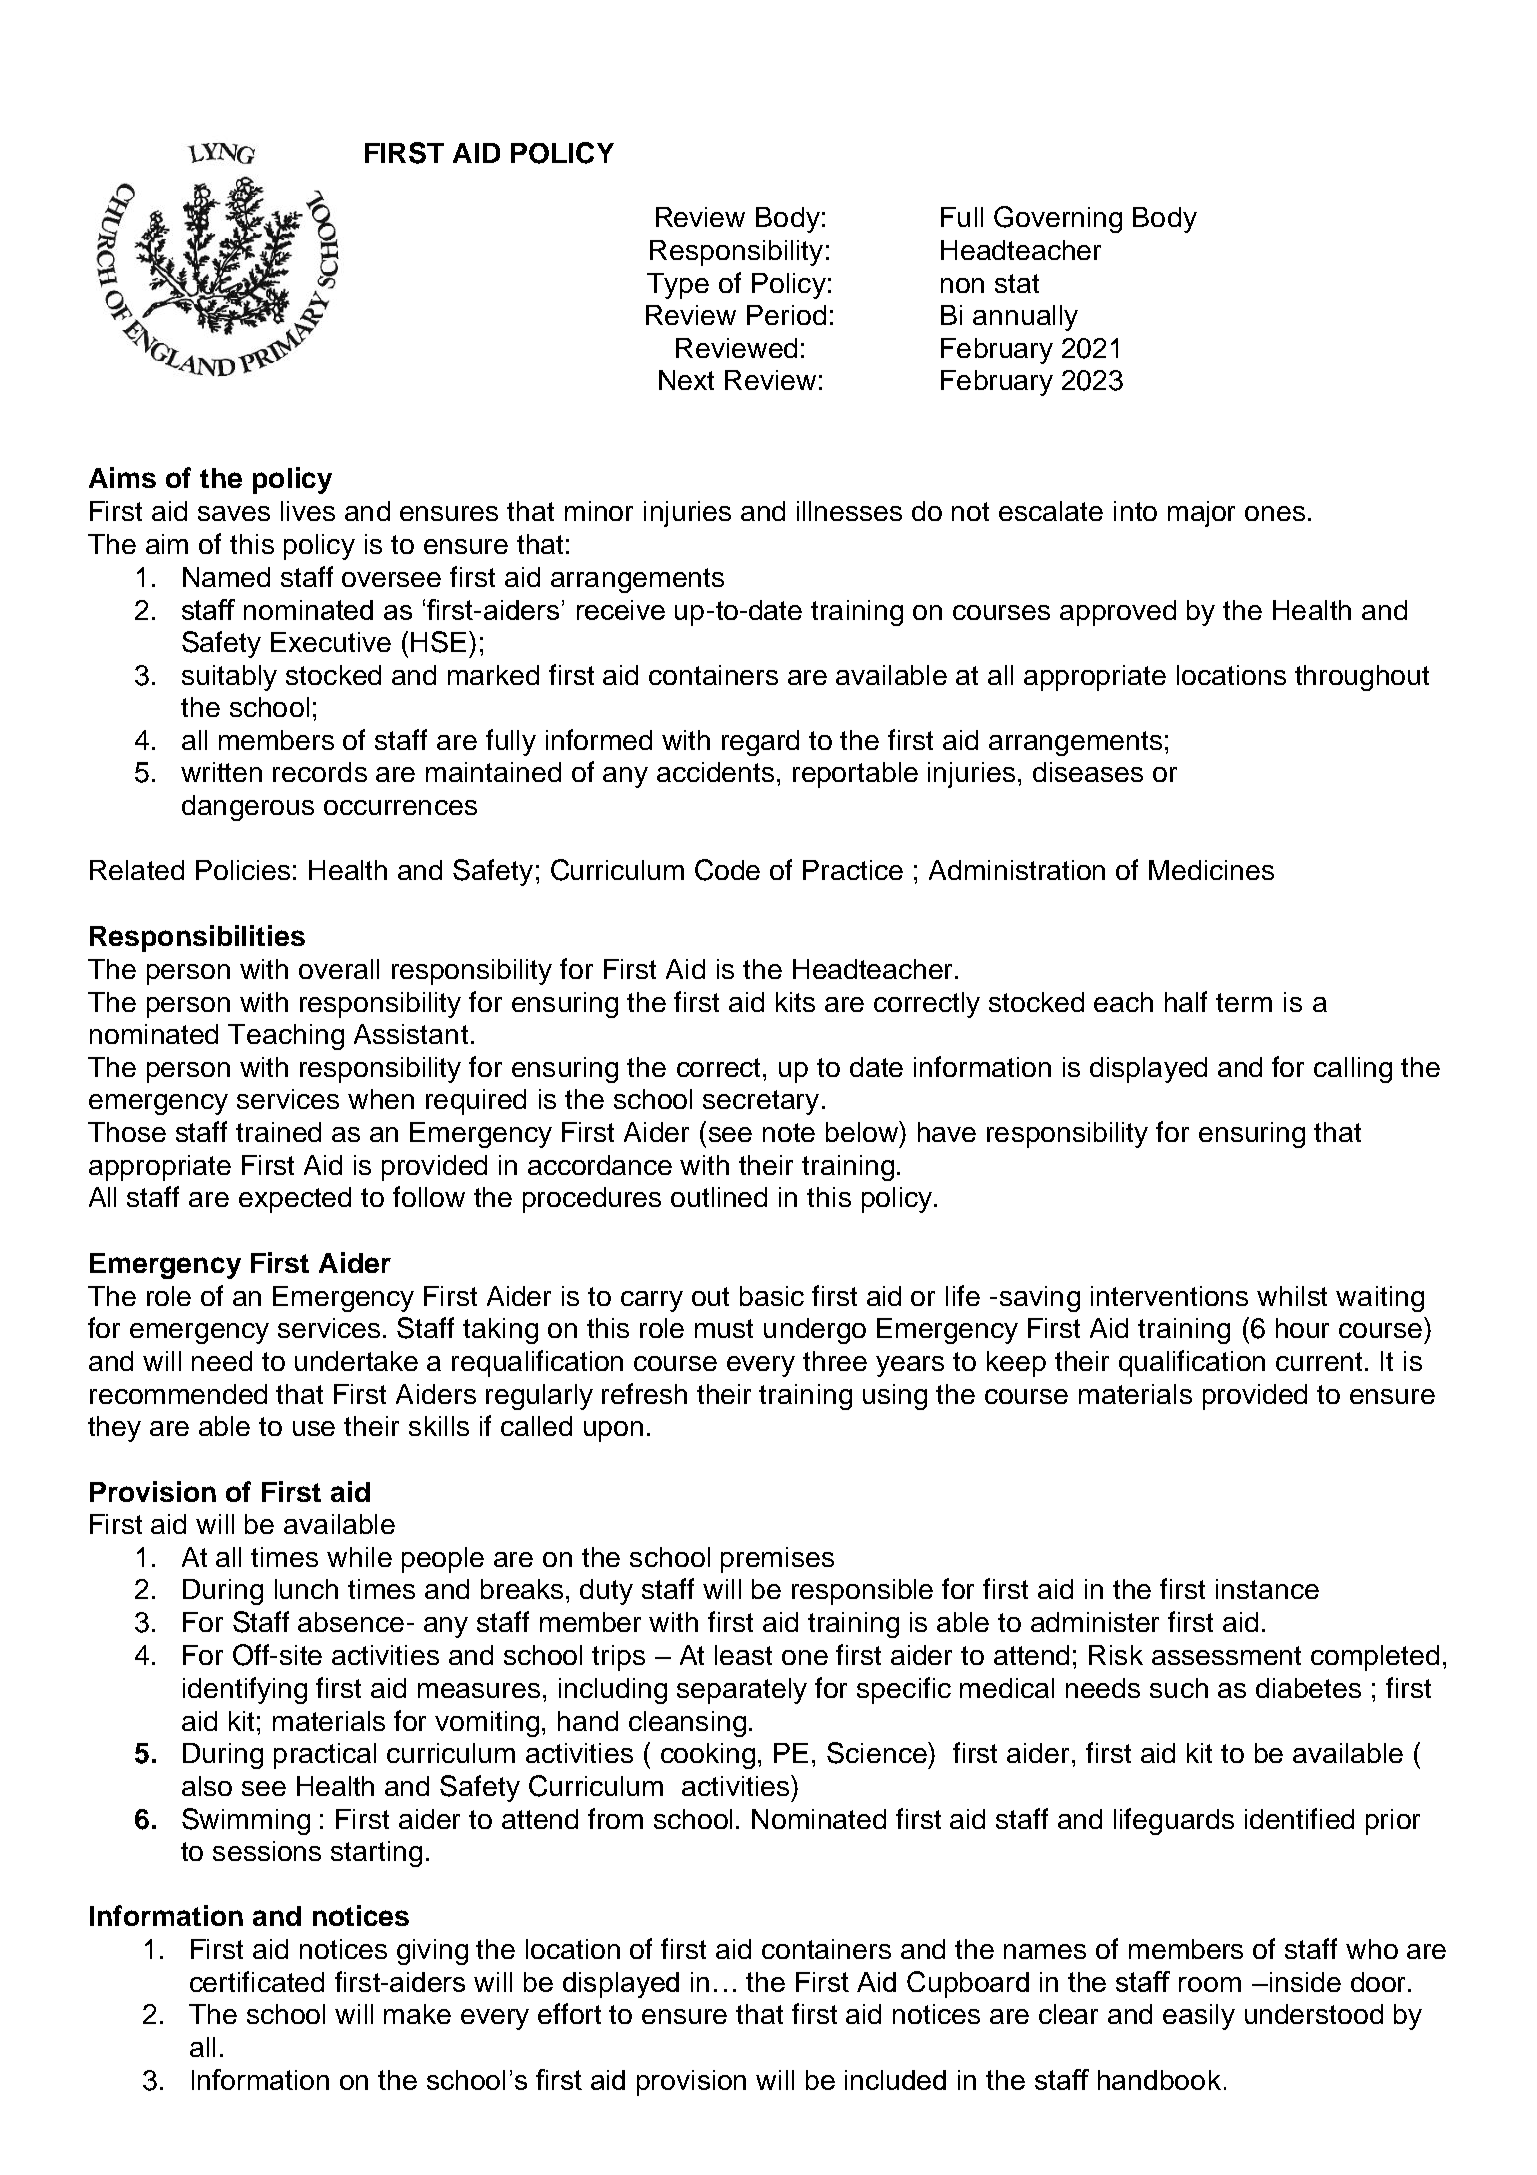  What do you see at coordinates (306, 1589) in the screenshot?
I see `lunch` at bounding box center [306, 1589].
